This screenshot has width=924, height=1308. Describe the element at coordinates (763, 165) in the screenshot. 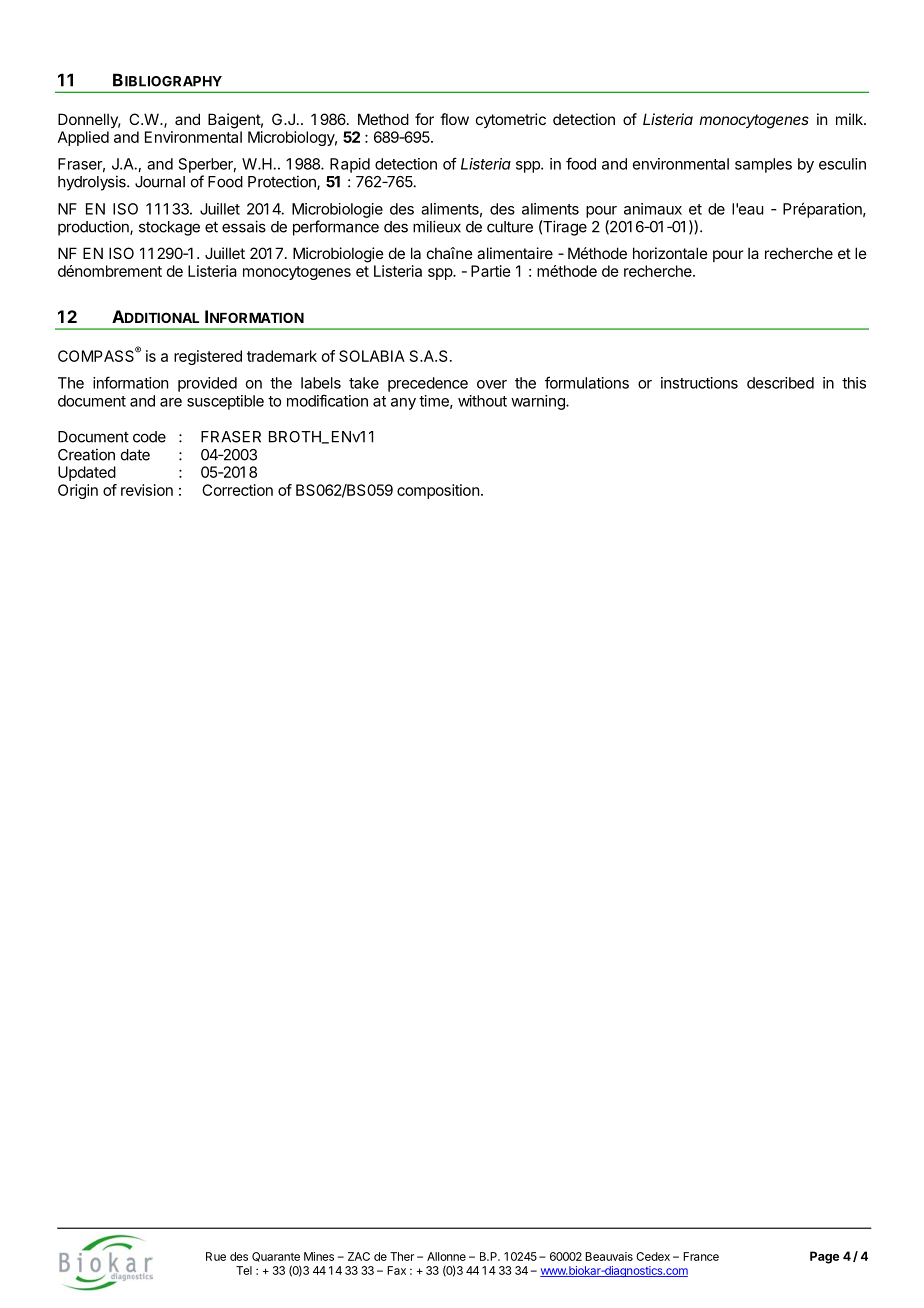

I see `samples` at that location.
